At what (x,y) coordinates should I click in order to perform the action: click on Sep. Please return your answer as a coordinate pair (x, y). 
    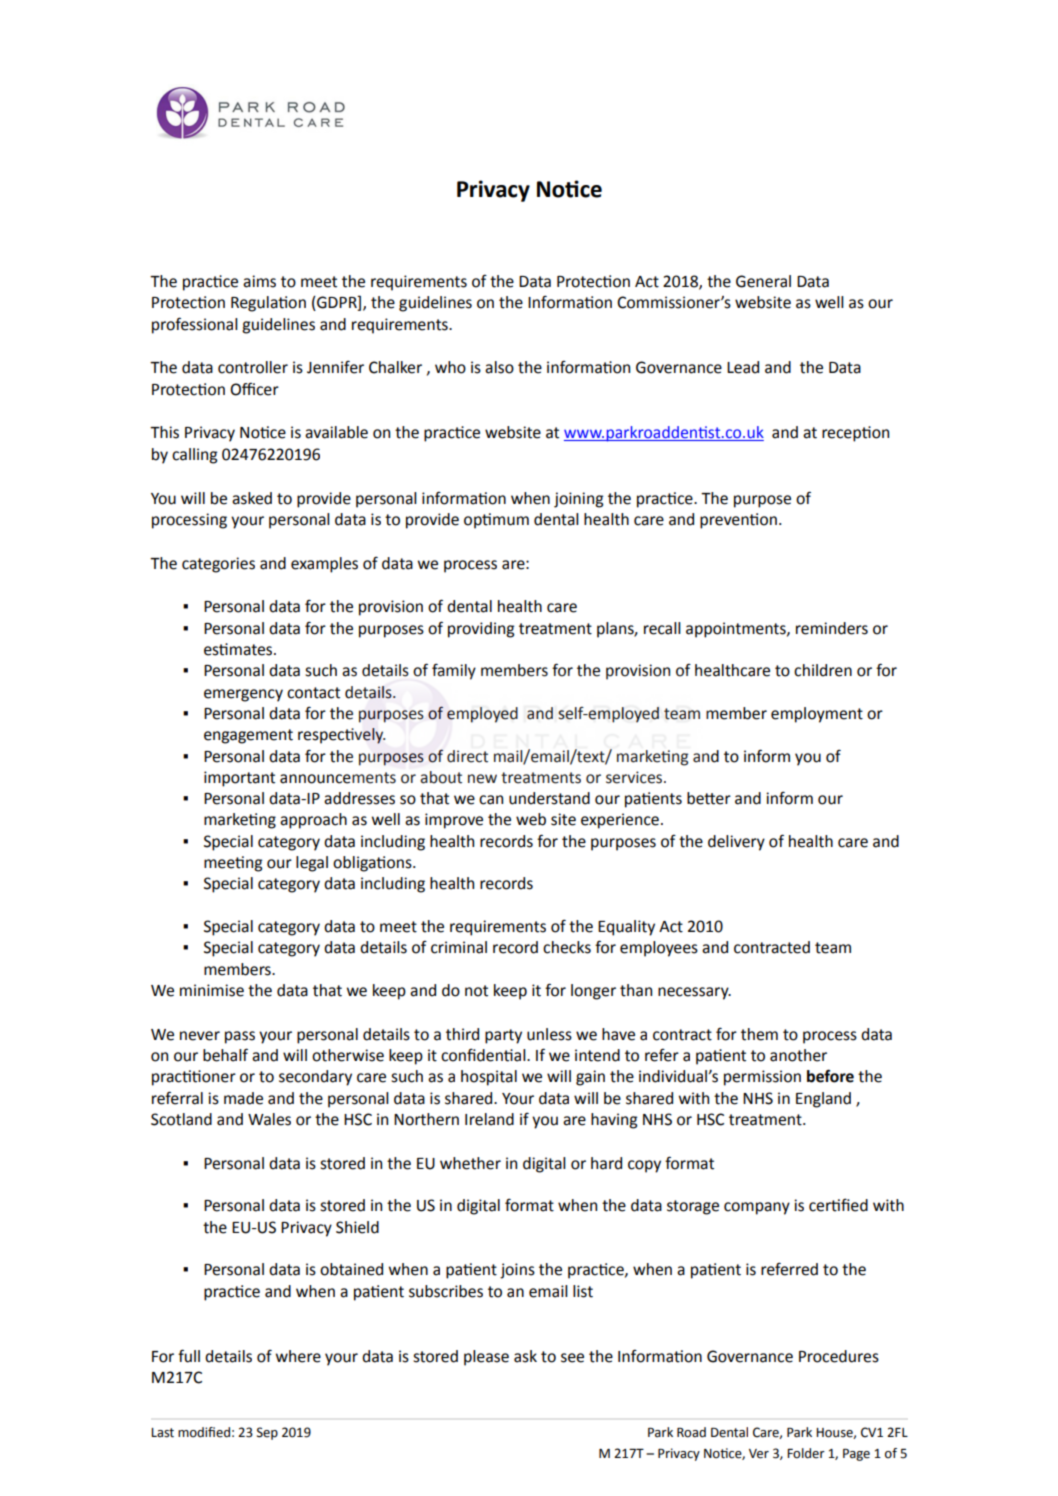
    Looking at the image, I should click on (267, 1433).
